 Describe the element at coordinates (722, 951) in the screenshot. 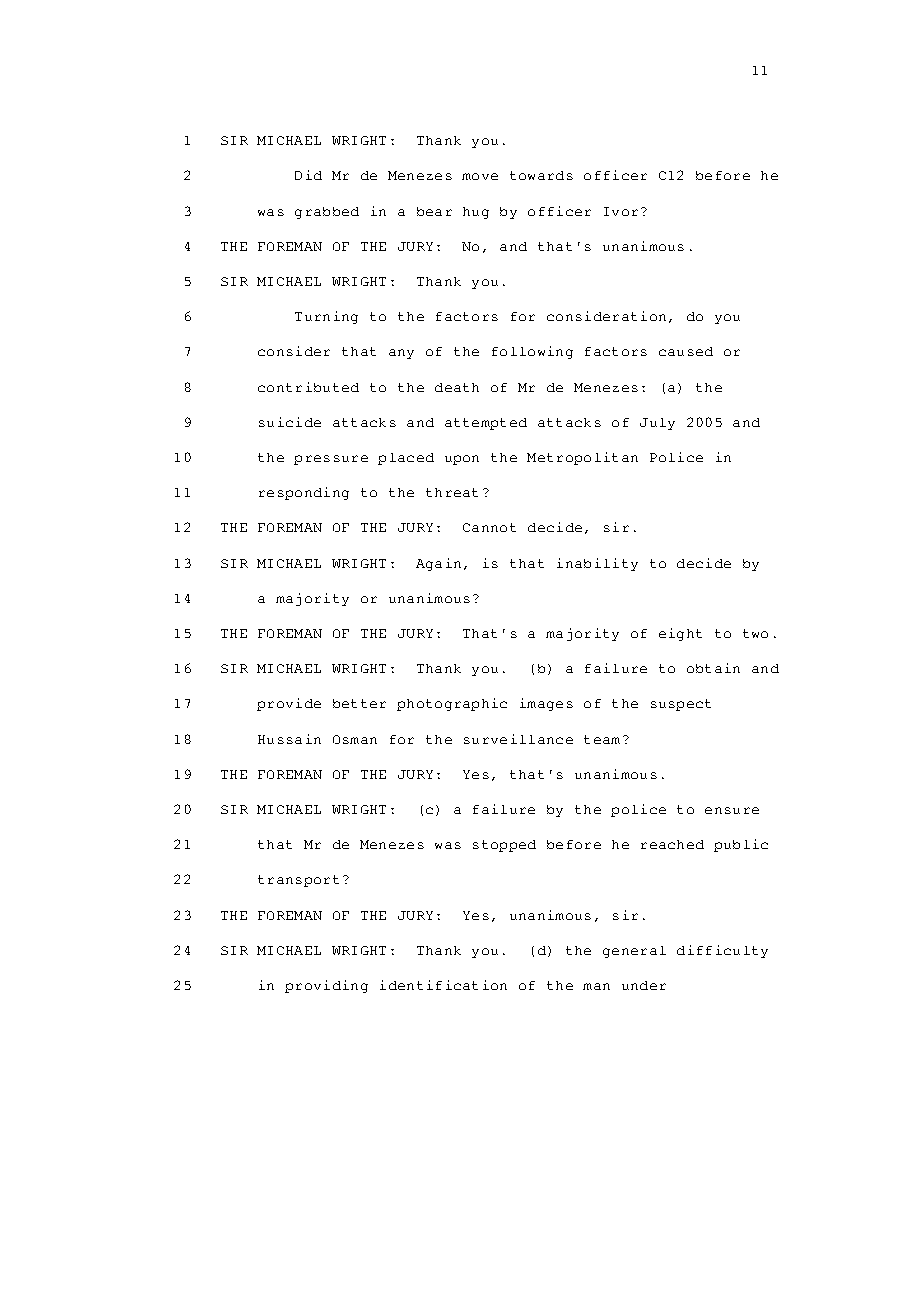

I see `difficulty` at that location.
